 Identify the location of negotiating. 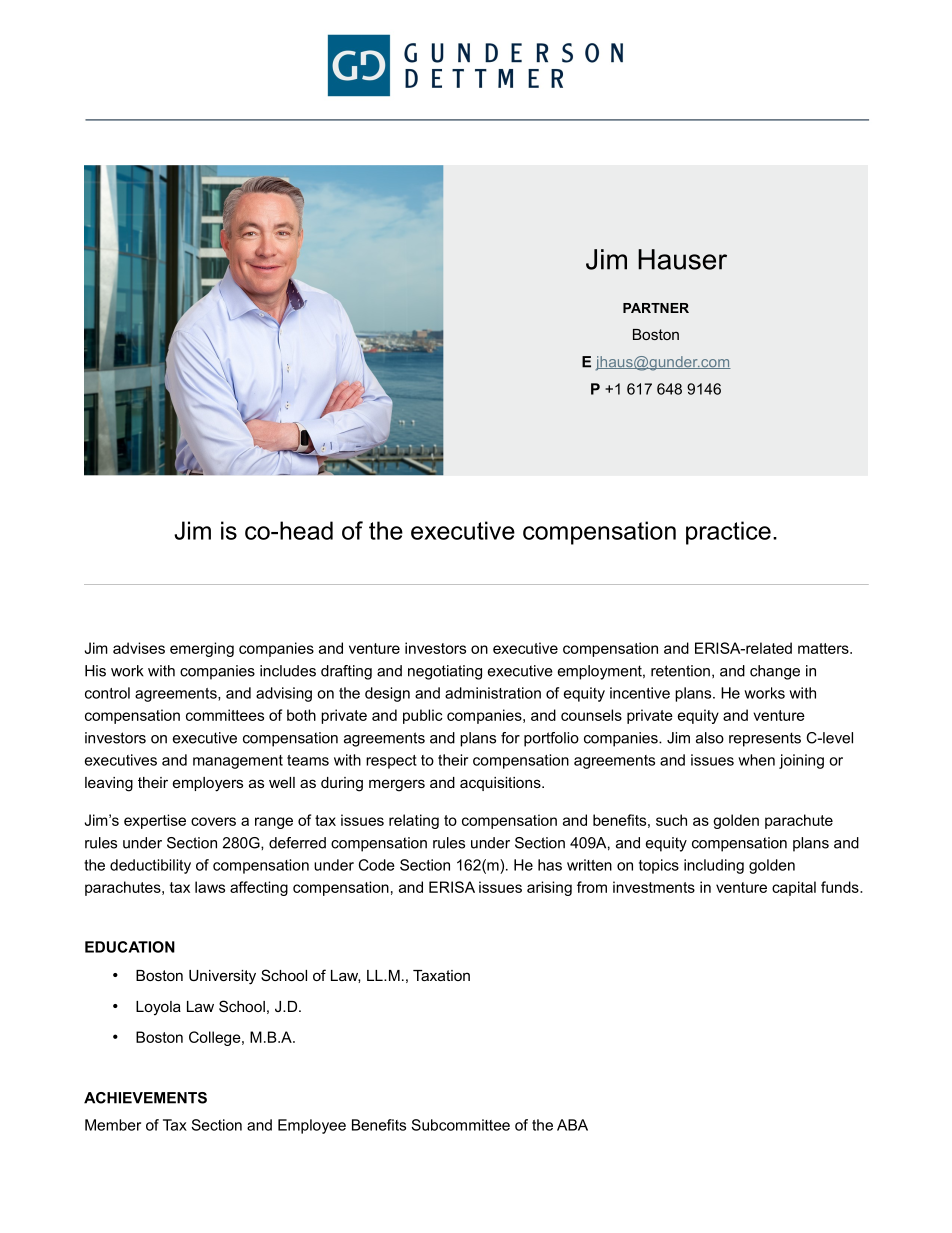
(445, 672).
